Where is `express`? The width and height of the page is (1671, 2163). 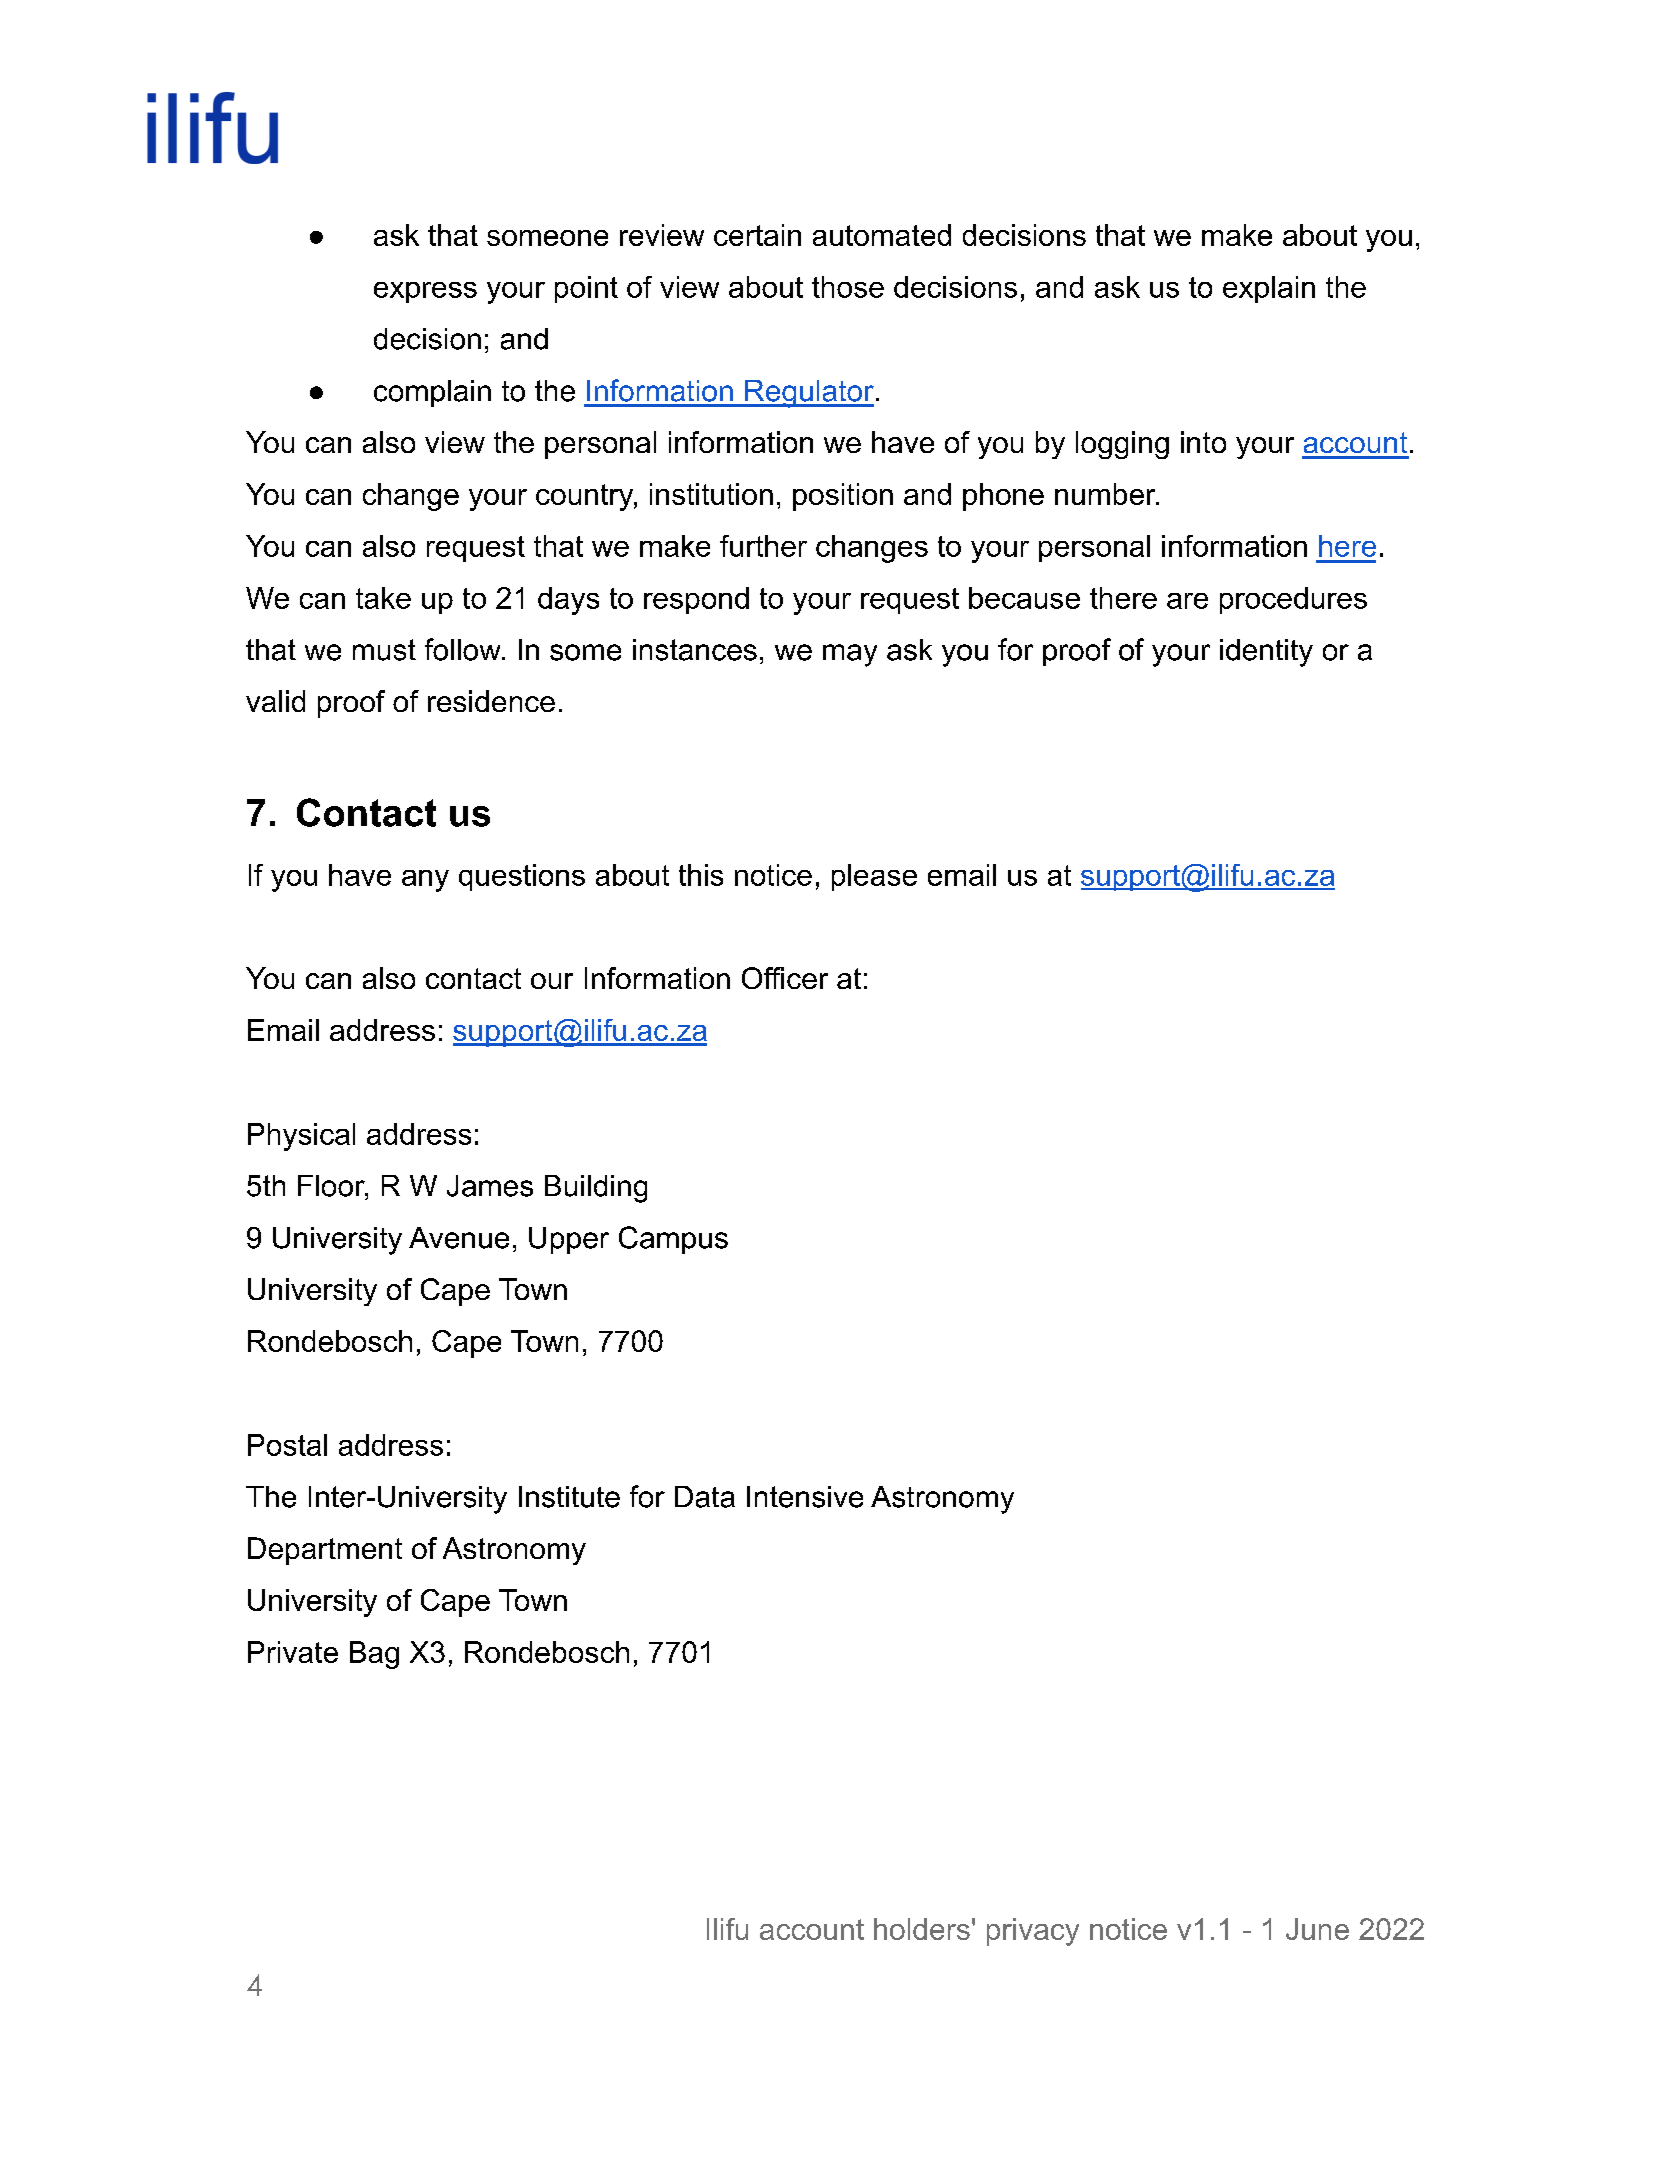 express is located at coordinates (425, 292).
